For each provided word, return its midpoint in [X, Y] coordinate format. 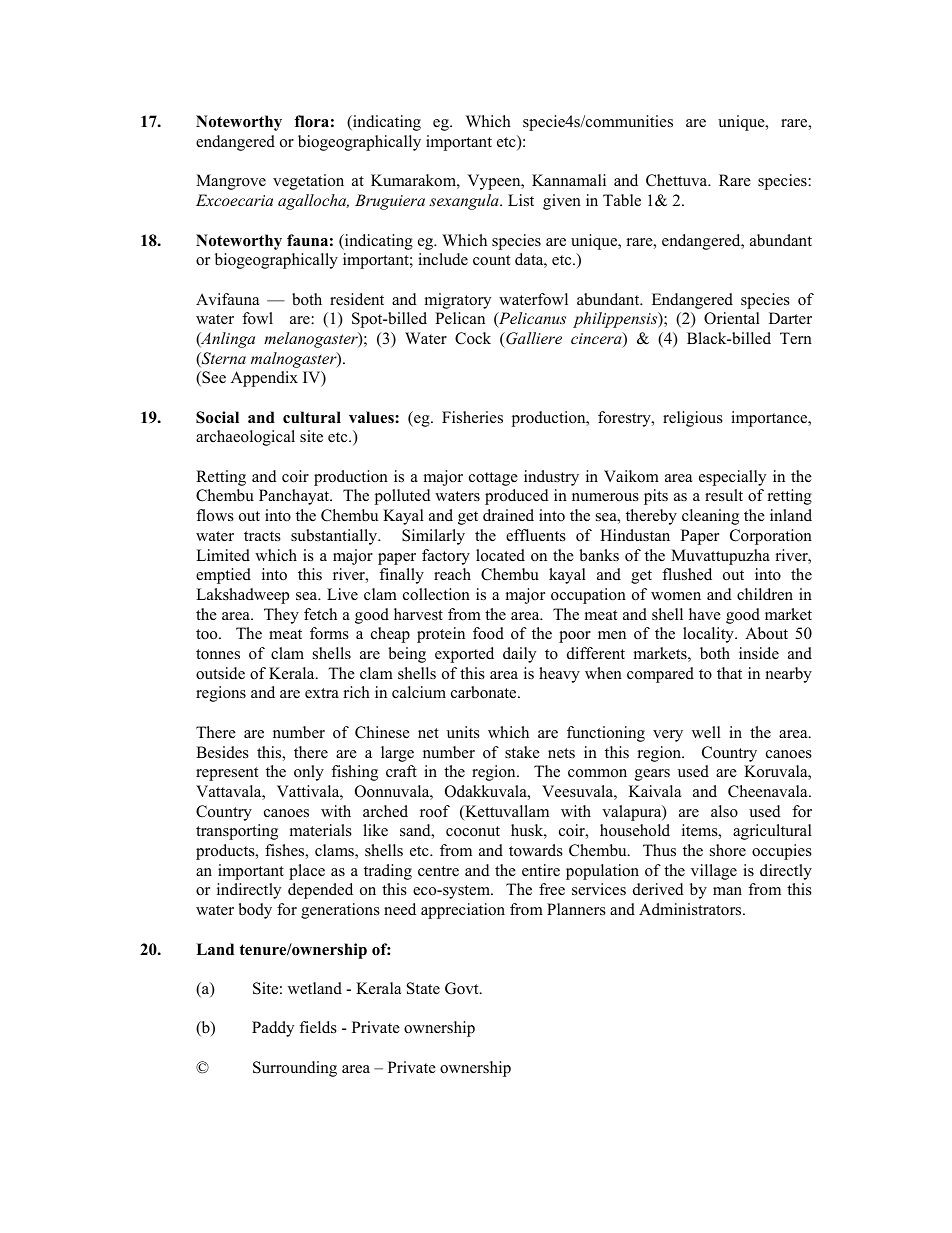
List [521, 200]
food [488, 633]
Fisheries [472, 417]
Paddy [273, 1029]
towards [536, 850]
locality [709, 635]
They [281, 616]
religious [693, 419]
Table [622, 200]
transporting [237, 832]
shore [728, 850]
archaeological [245, 438]
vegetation [308, 182]
